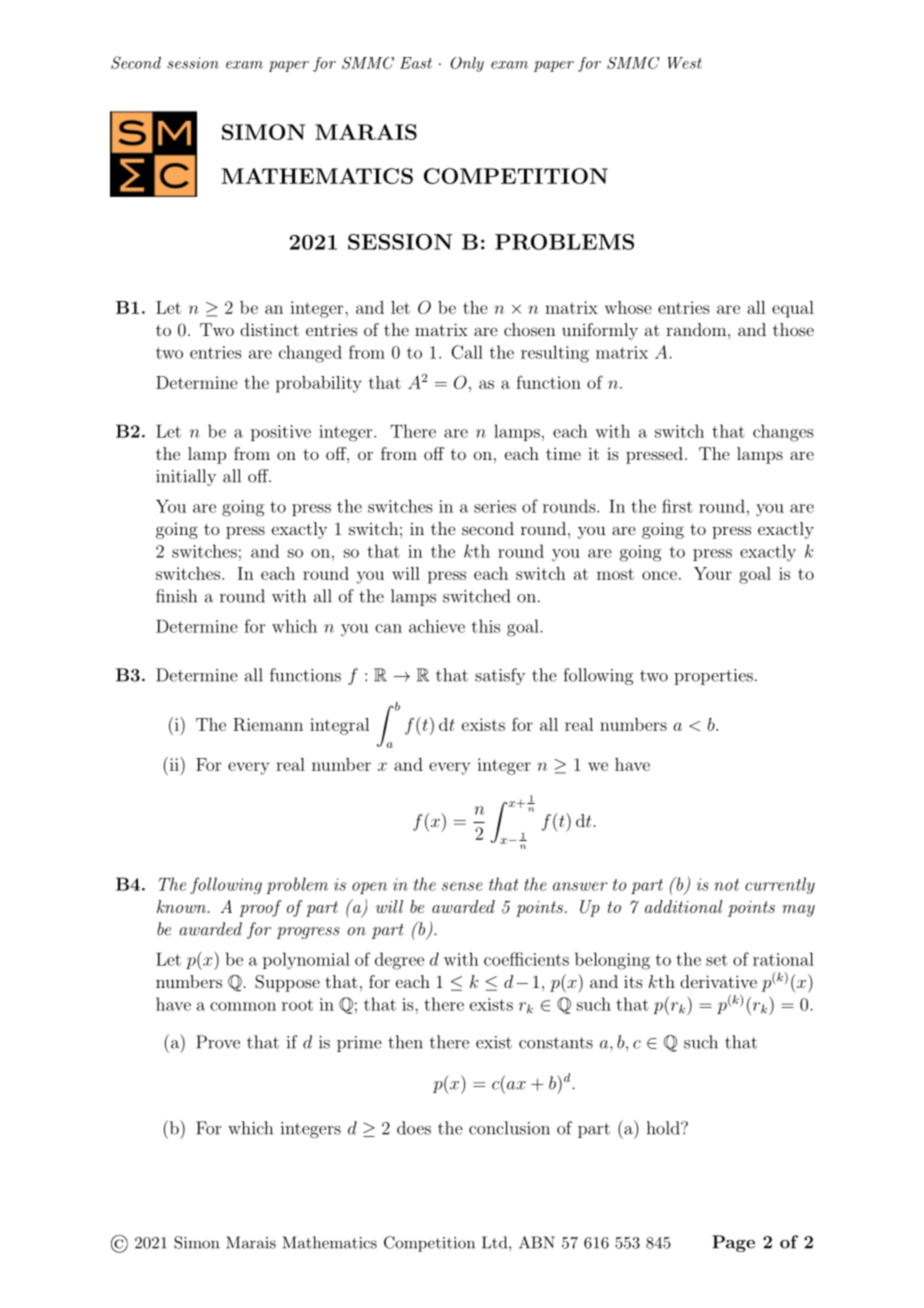  I want to click on properties, so click(713, 677).
